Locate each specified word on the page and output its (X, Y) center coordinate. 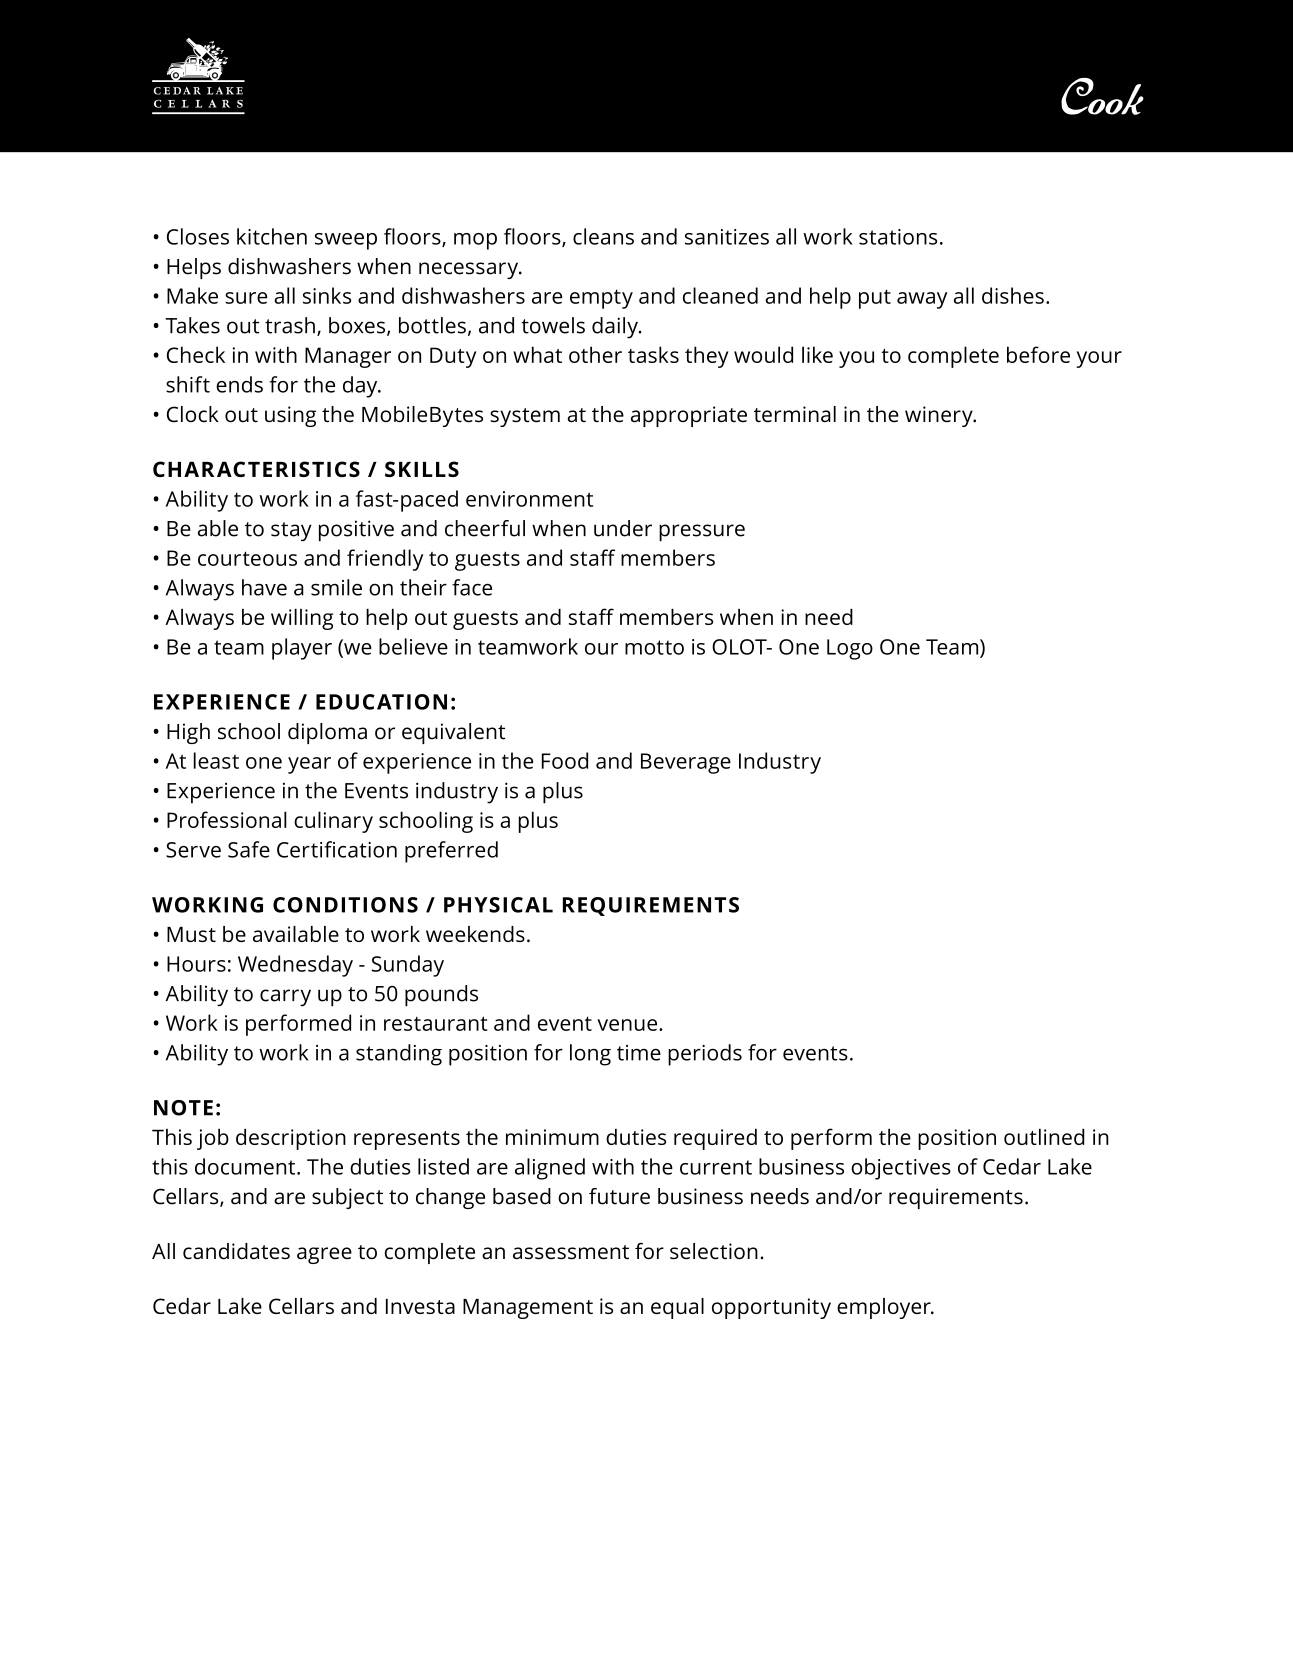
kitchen (272, 236)
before (1038, 354)
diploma (327, 733)
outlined (1044, 1137)
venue (628, 1025)
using (290, 416)
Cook (1102, 96)
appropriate (689, 416)
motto (654, 647)
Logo (850, 649)
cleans (603, 236)
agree (324, 1255)
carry (285, 997)
